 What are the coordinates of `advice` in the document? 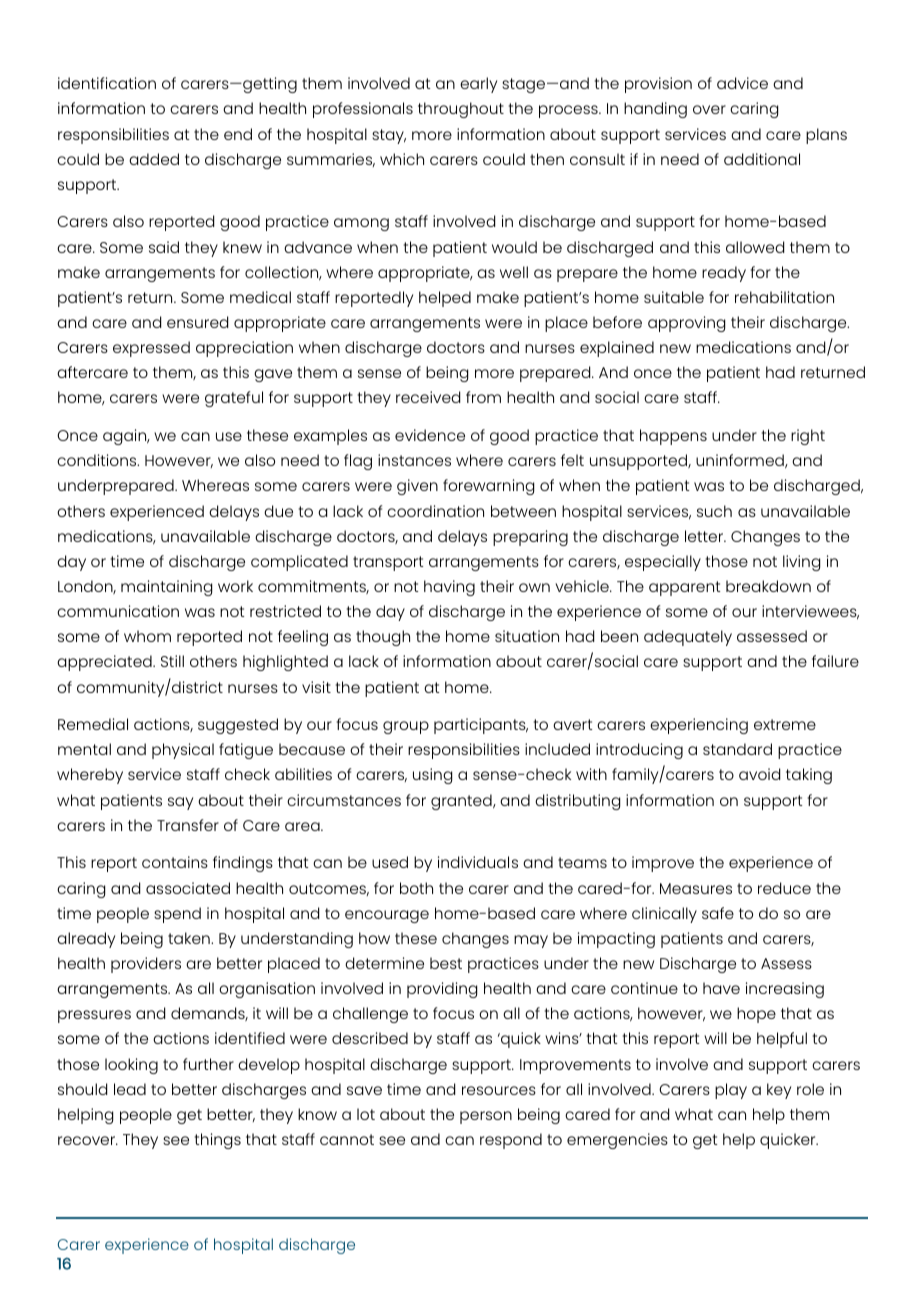 It's located at (742, 83).
